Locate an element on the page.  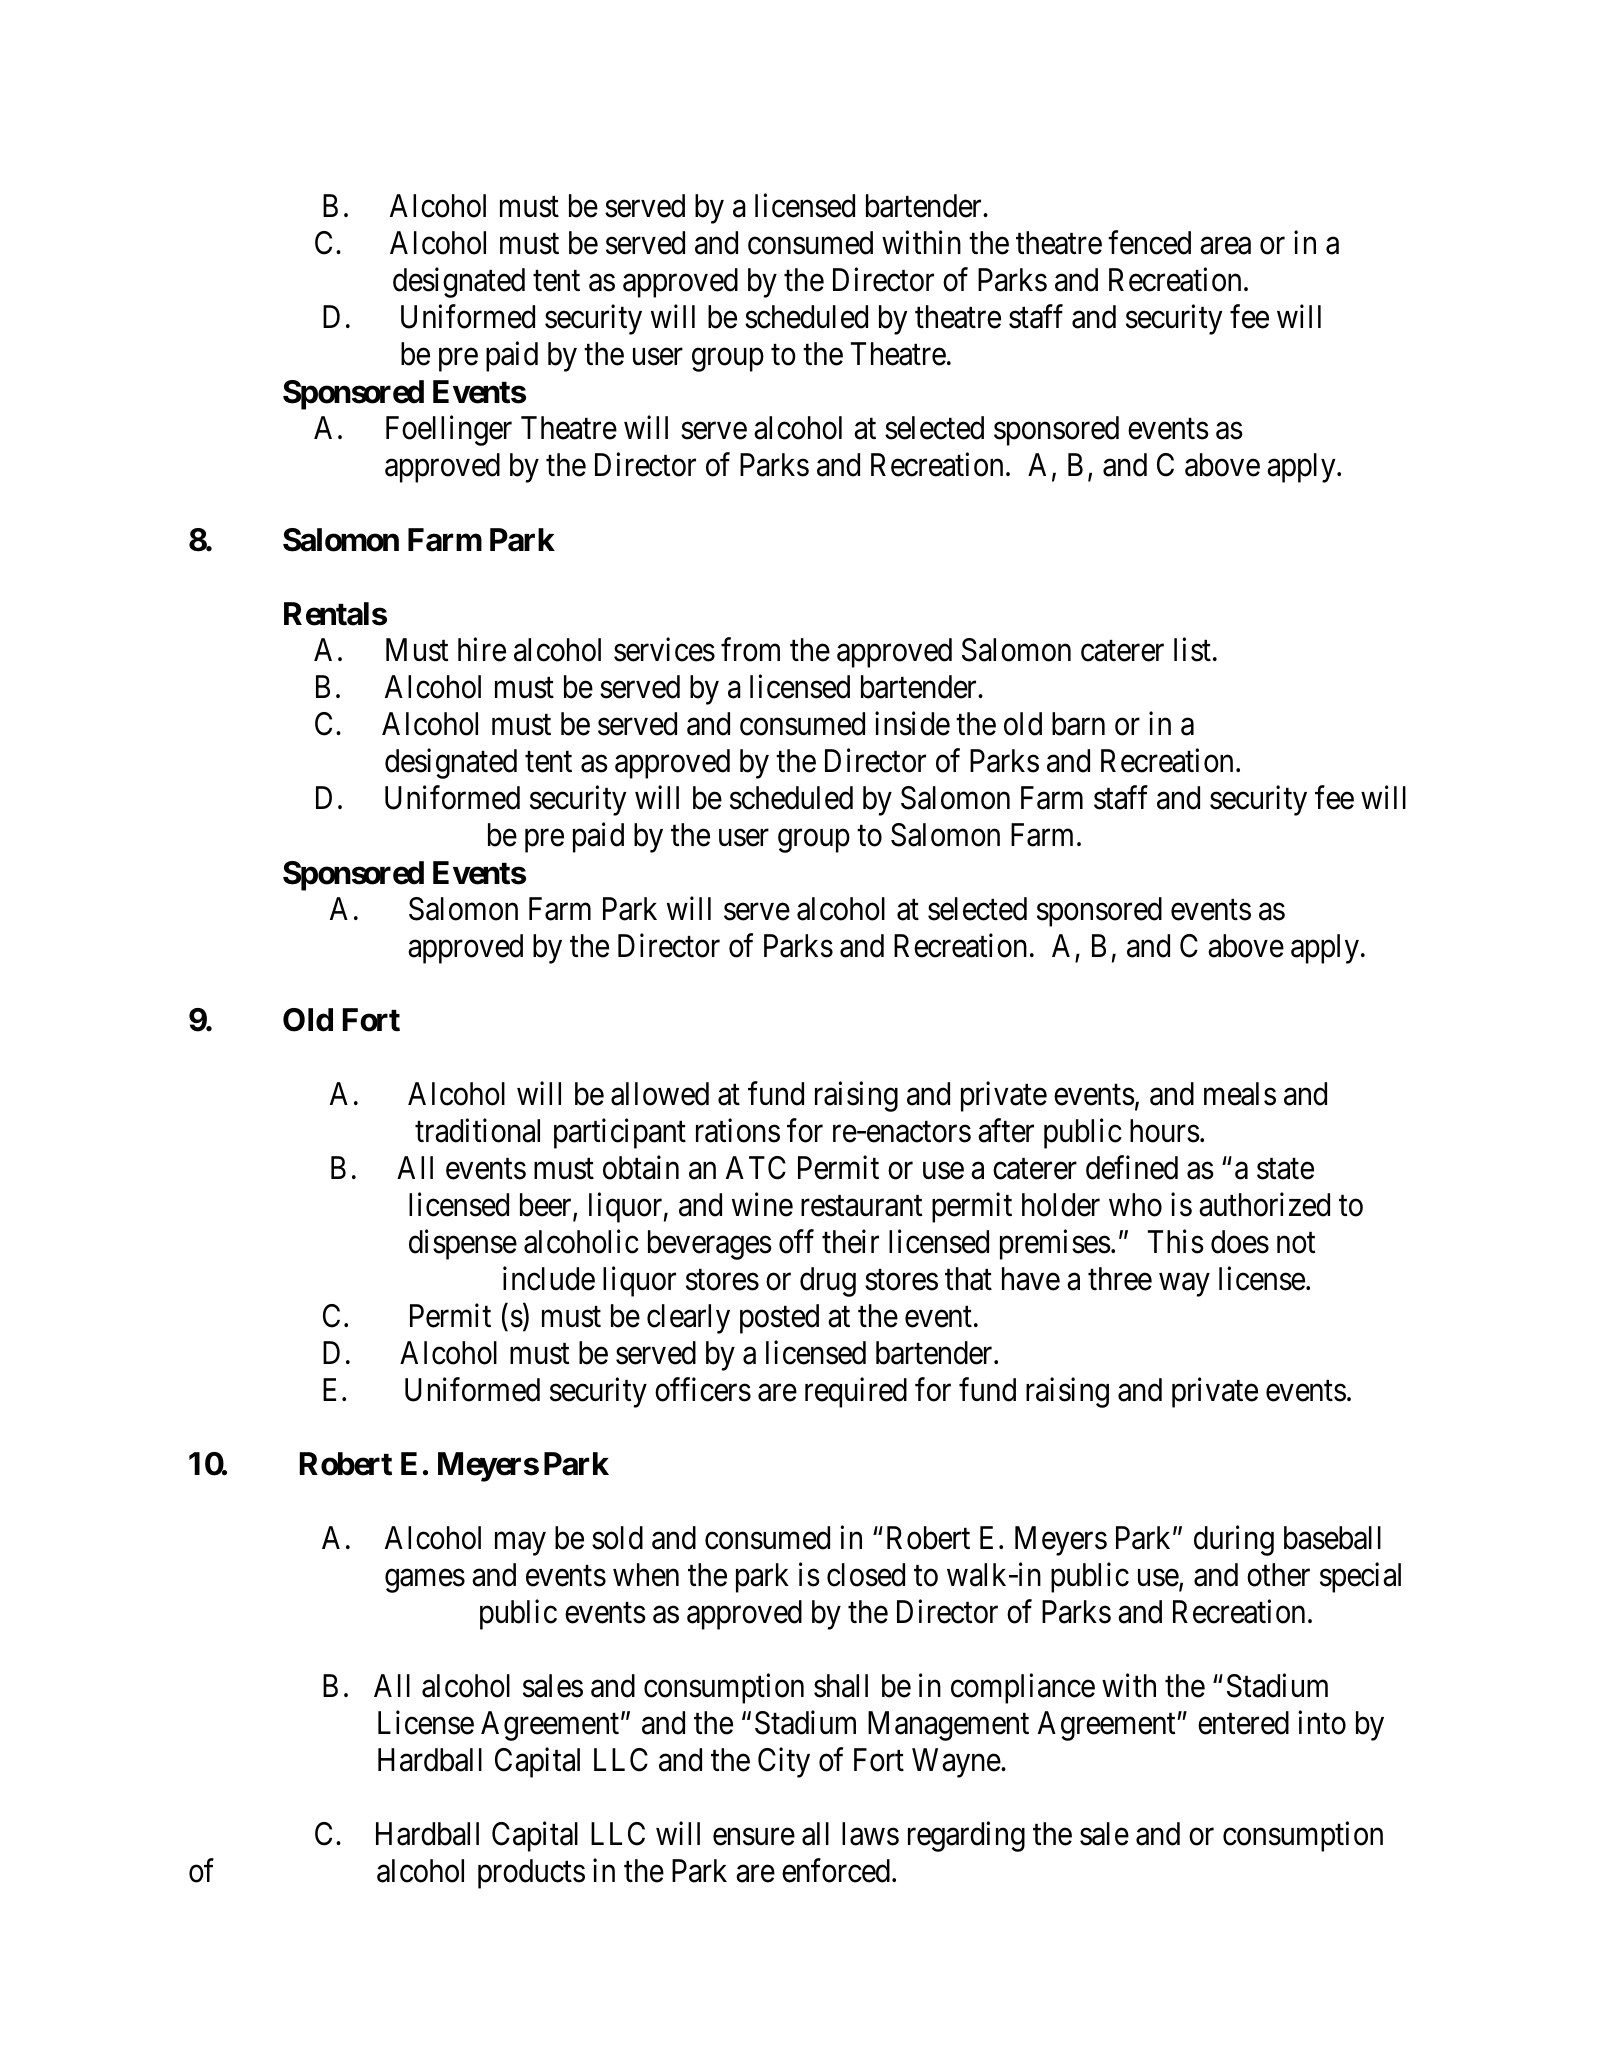
regarding is located at coordinates (966, 1836).
